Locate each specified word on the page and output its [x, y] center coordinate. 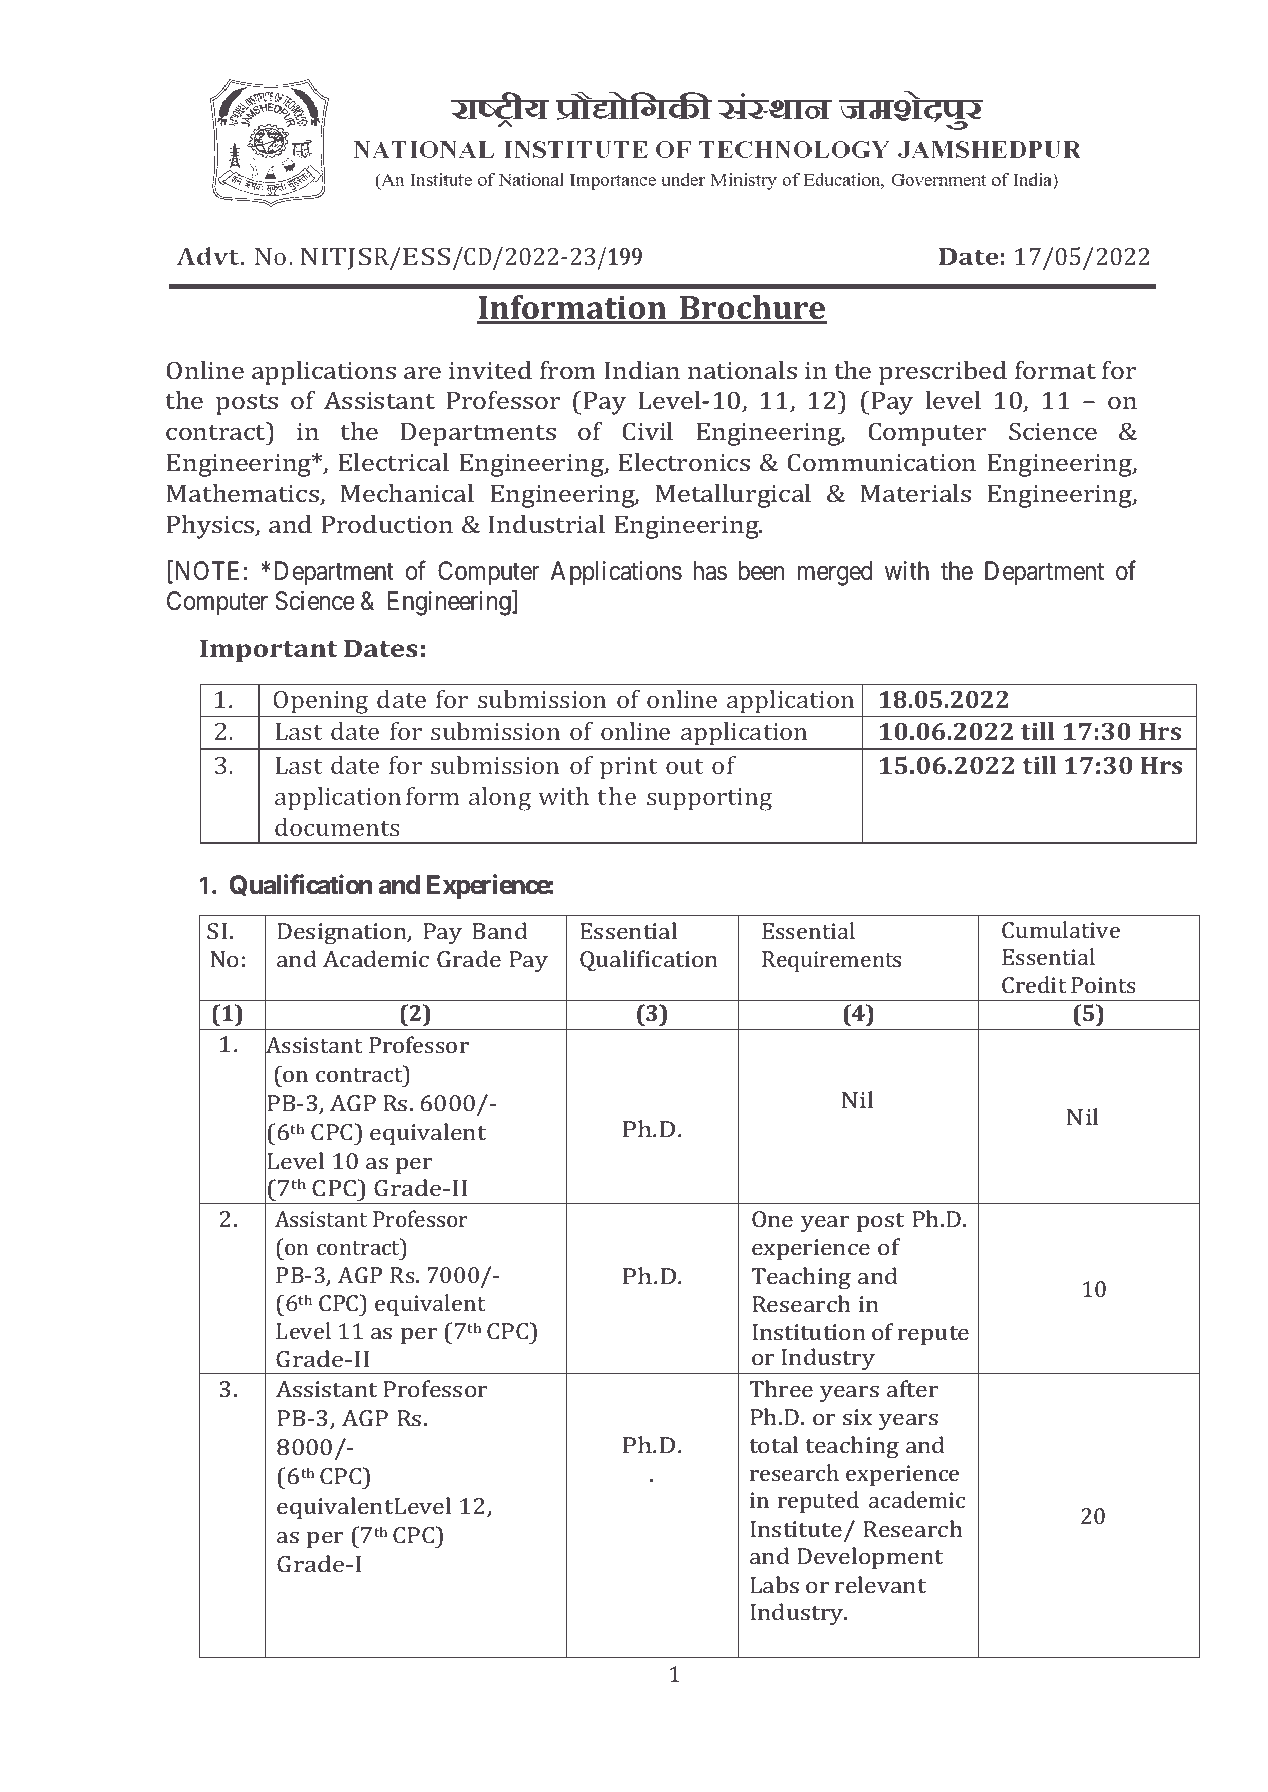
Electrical [393, 462]
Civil [647, 431]
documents [337, 827]
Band [500, 930]
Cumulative [1061, 929]
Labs [774, 1584]
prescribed [943, 373]
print [628, 768]
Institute [796, 1529]
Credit [1034, 984]
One [772, 1219]
